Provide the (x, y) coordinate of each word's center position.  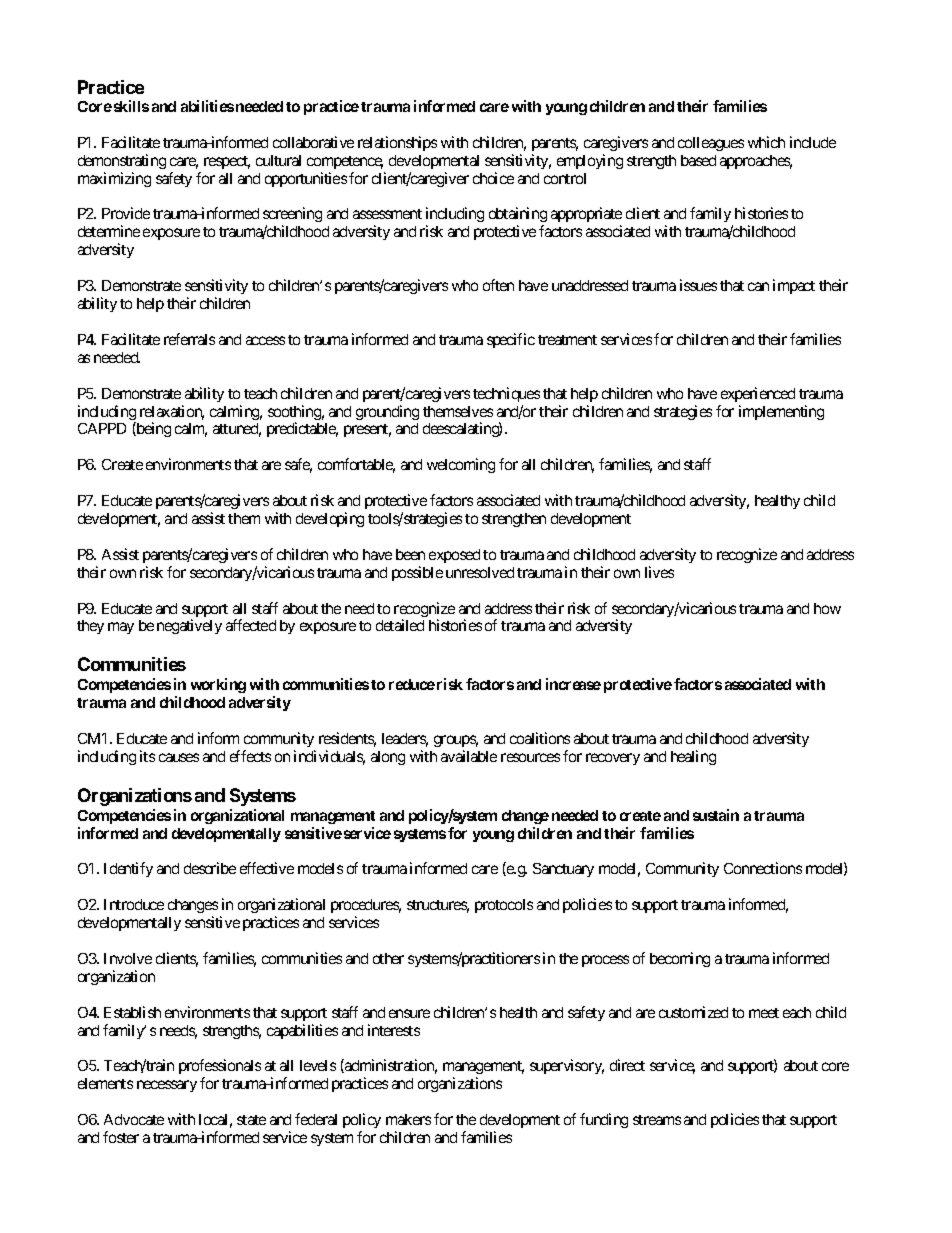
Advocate (134, 1119)
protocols (504, 906)
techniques (506, 394)
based (698, 160)
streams (657, 1120)
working (218, 685)
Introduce (134, 904)
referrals (189, 339)
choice (493, 178)
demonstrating (122, 161)
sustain (716, 815)
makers (408, 1119)
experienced (758, 394)
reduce (412, 684)
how (827, 608)
